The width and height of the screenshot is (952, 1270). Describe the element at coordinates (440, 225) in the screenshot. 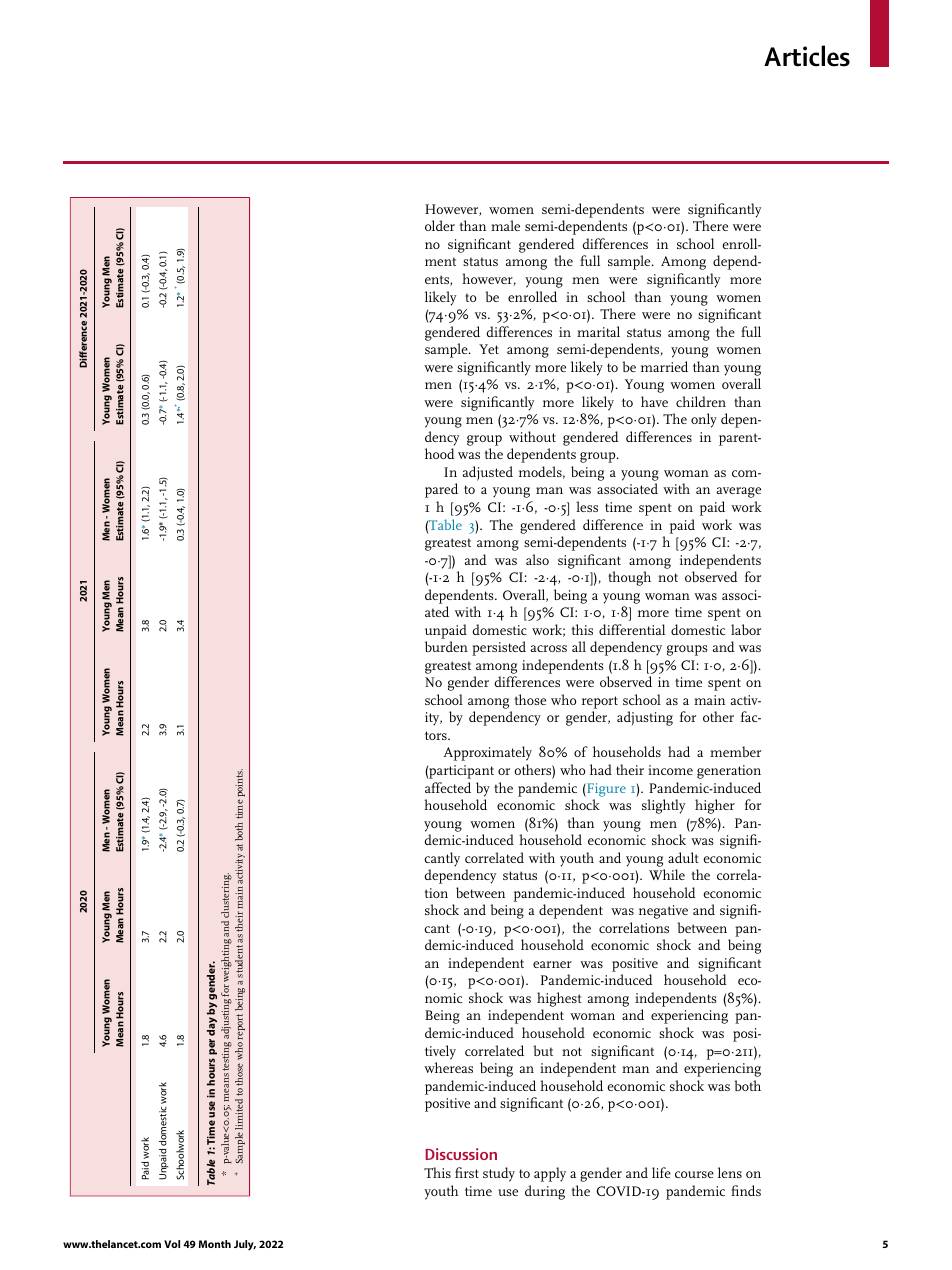

I see `older` at that location.
